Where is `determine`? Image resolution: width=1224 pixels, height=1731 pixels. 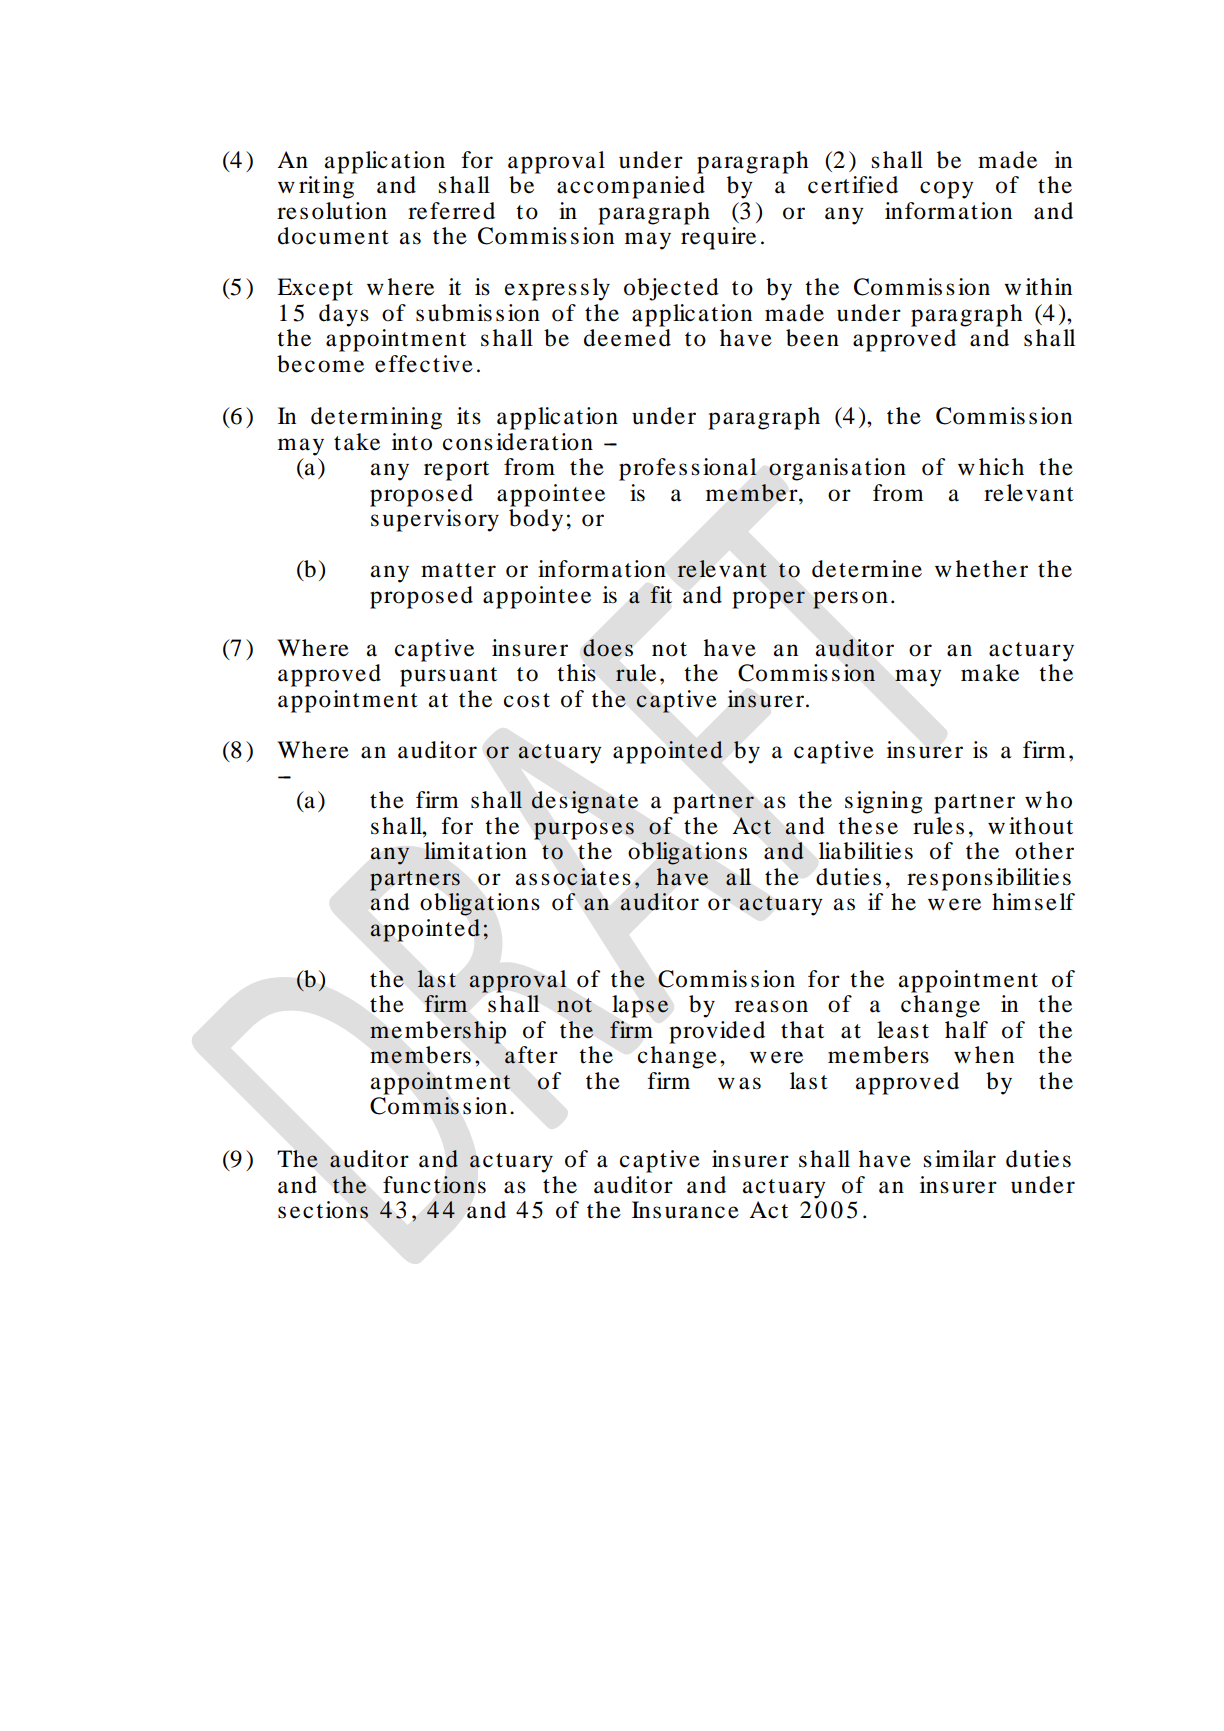
determine is located at coordinates (867, 569).
